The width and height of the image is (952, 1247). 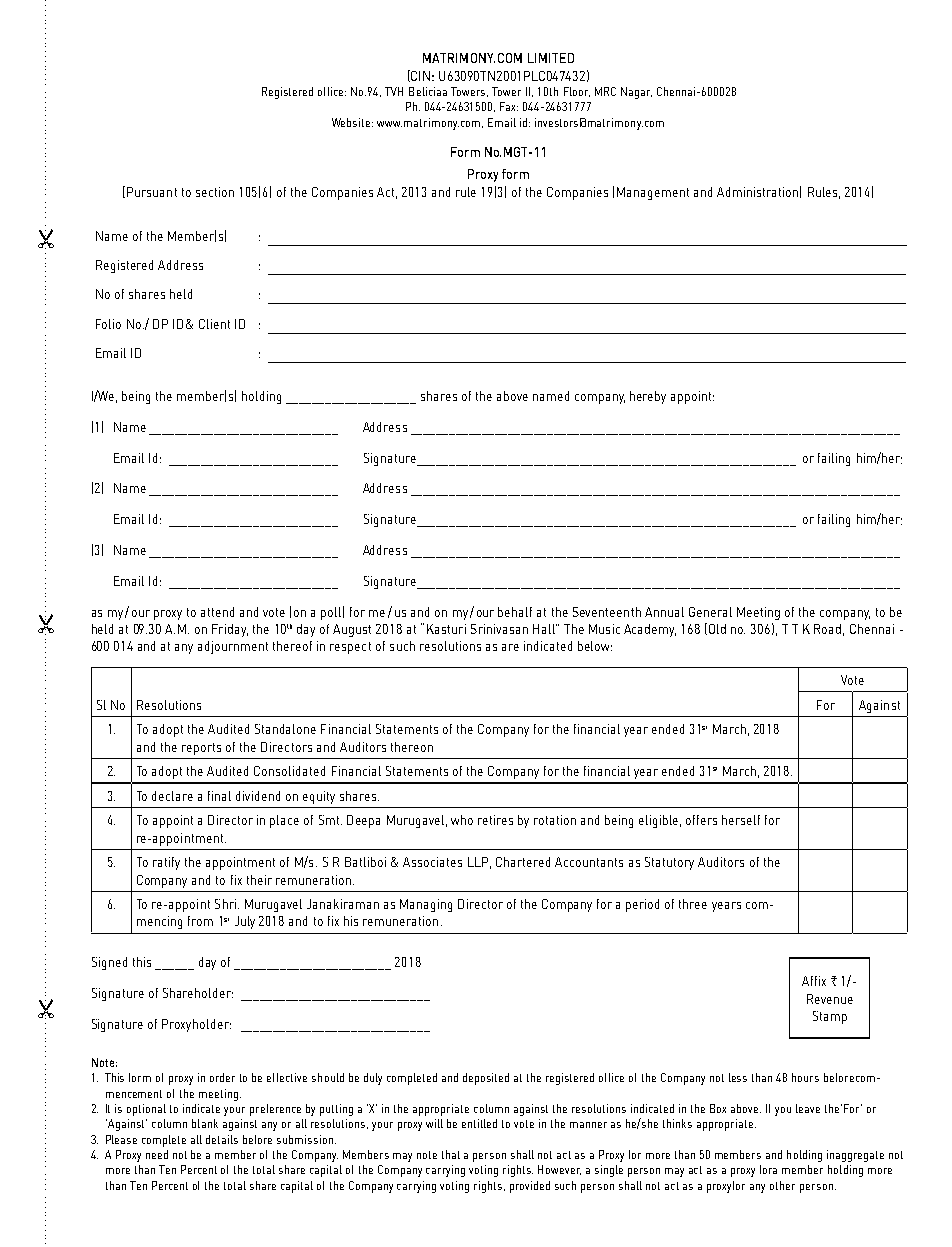 I want to click on details, so click(x=222, y=1139).
